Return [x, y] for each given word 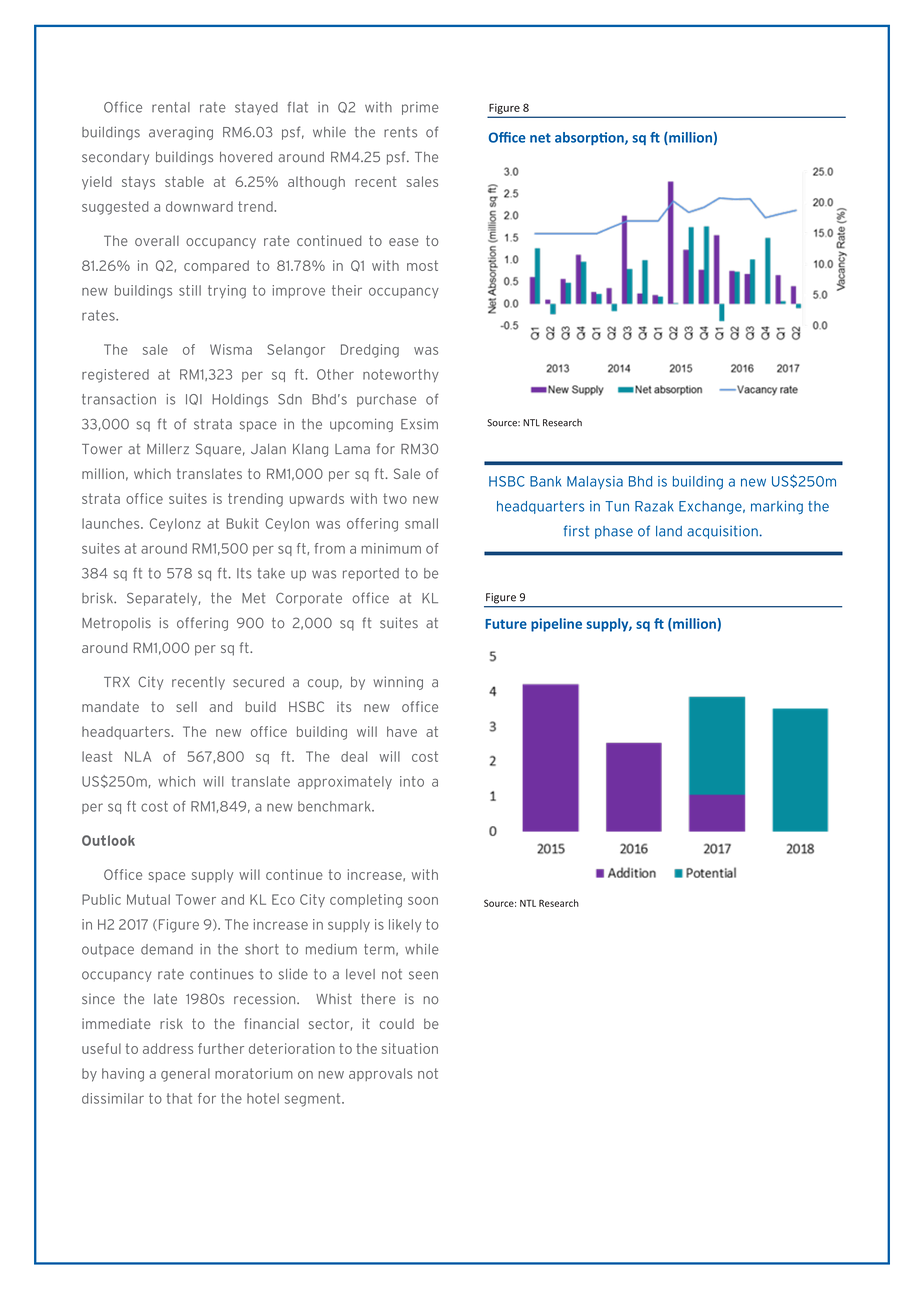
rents [400, 132]
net [540, 138]
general [185, 1075]
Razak [654, 506]
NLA [138, 756]
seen [423, 975]
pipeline [556, 625]
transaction [119, 399]
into [412, 781]
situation [410, 1048]
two [395, 498]
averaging [181, 133]
